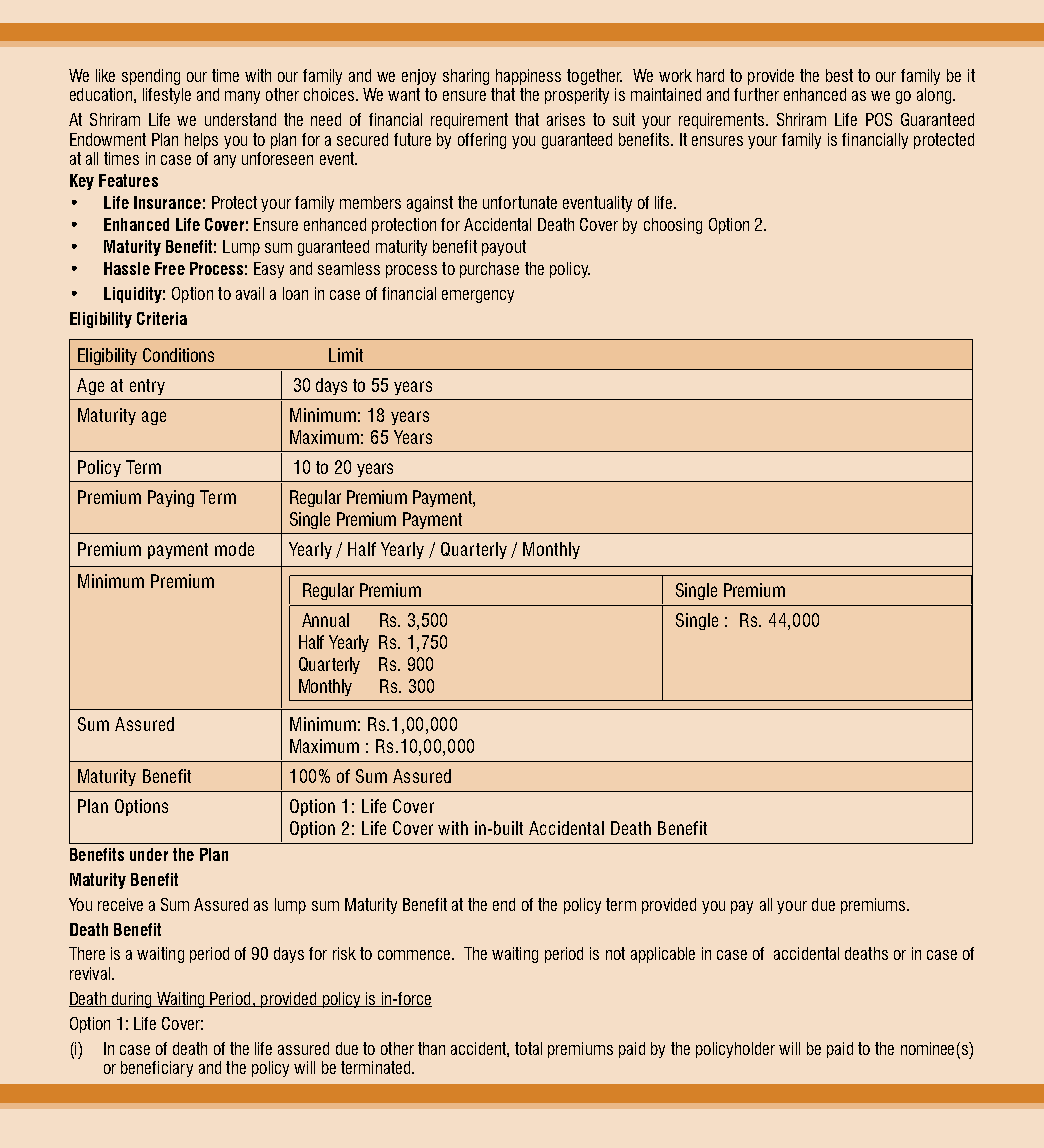  I want to click on spending, so click(151, 77).
